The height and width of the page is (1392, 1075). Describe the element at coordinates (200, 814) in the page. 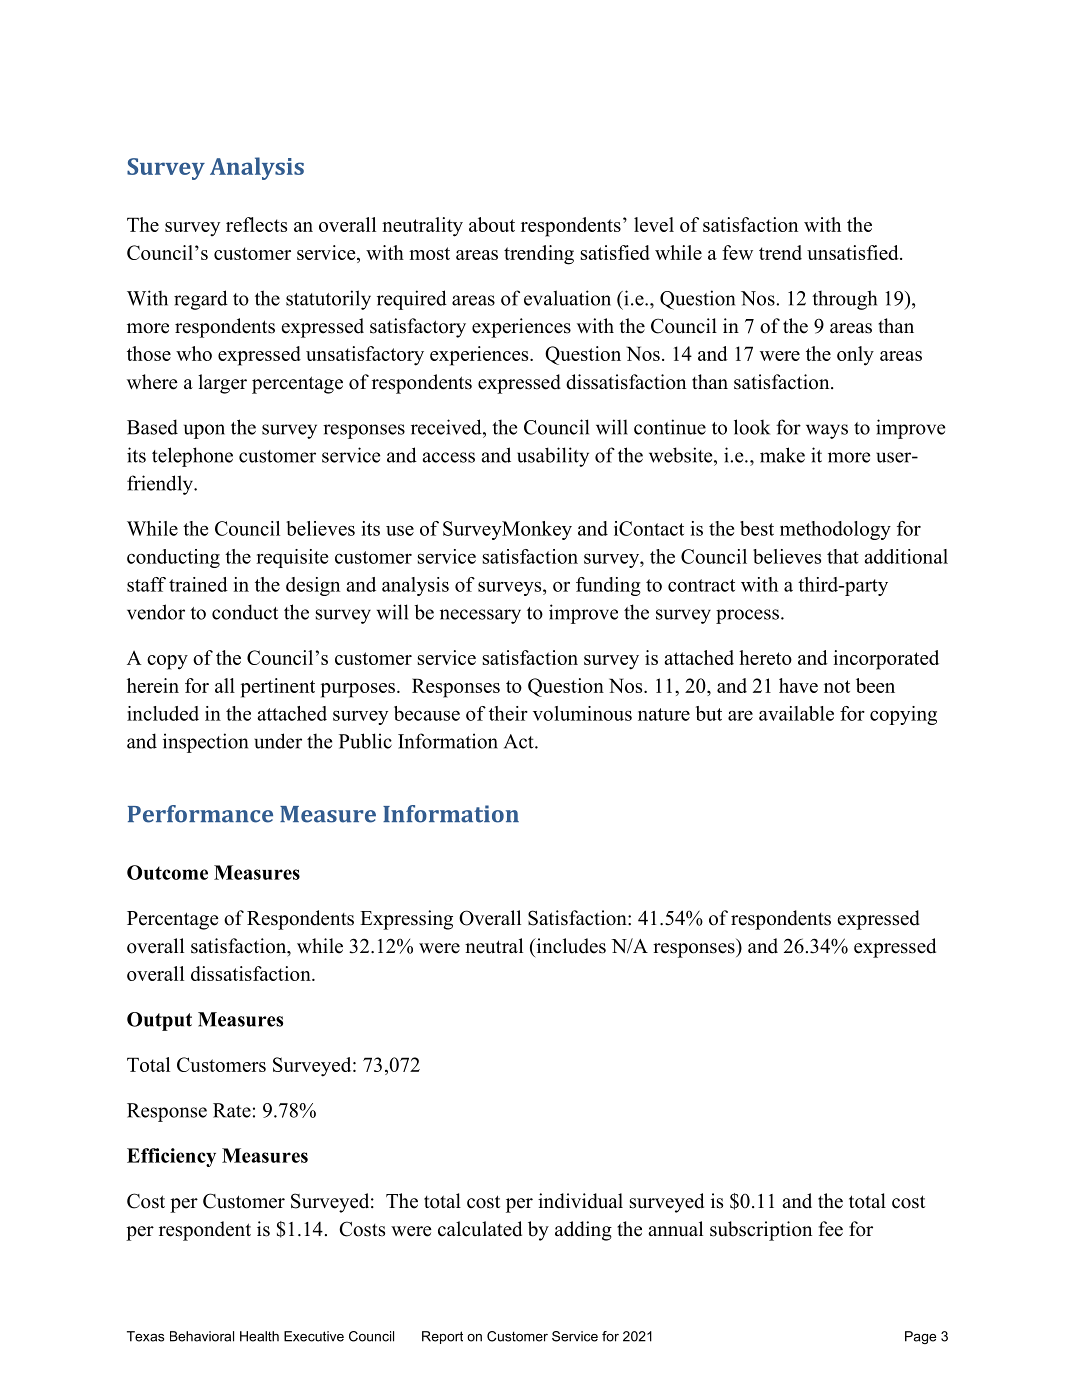

I see `Performance` at that location.
